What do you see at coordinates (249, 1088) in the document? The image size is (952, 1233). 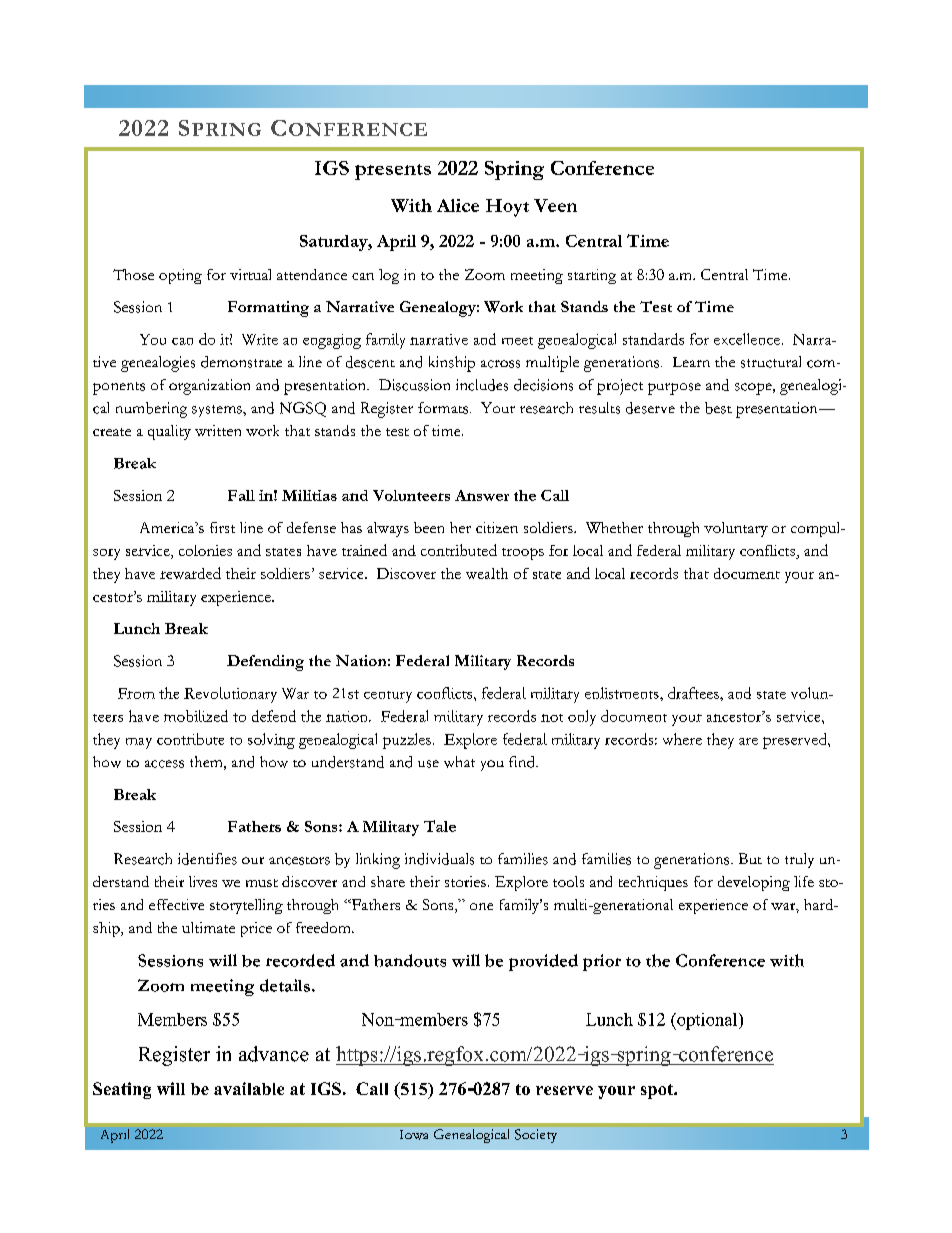 I see `available` at bounding box center [249, 1088].
